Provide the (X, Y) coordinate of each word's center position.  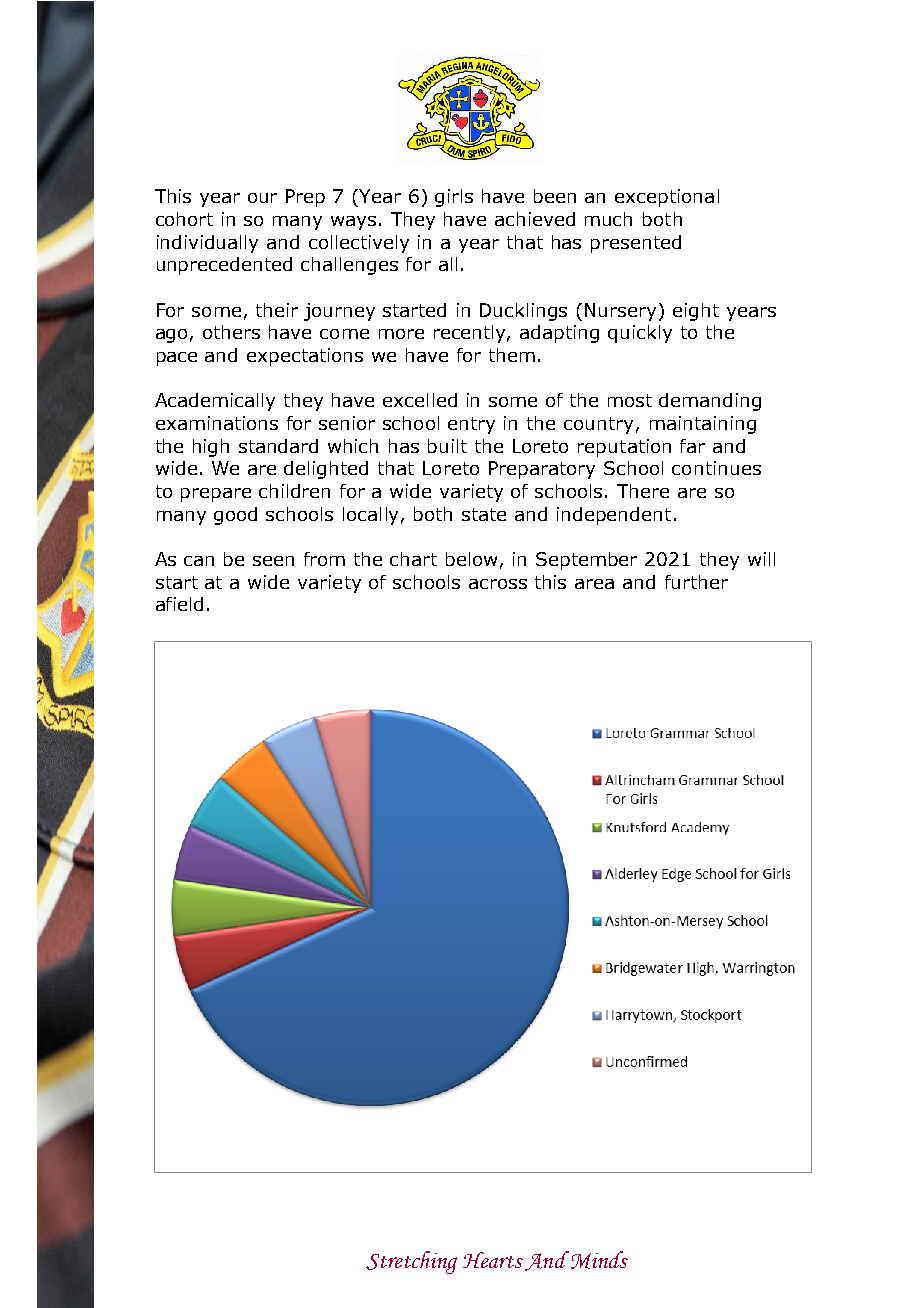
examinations (217, 423)
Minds (599, 1260)
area (594, 584)
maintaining (703, 425)
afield (179, 604)
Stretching (411, 1262)
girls (454, 198)
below (471, 559)
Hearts (493, 1260)
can (199, 561)
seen (273, 561)
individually (207, 244)
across (498, 584)
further (696, 582)
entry (471, 425)
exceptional (667, 198)
